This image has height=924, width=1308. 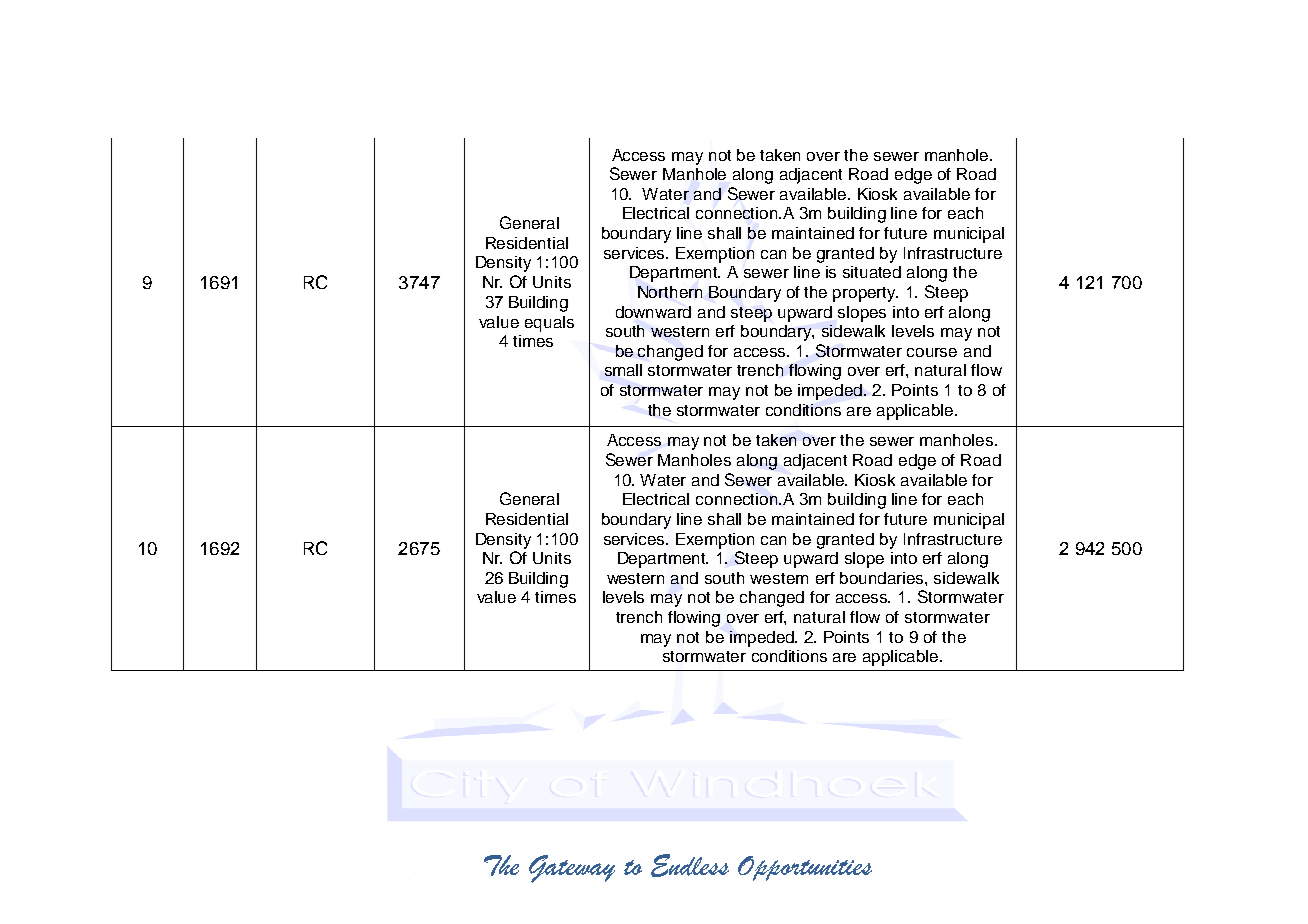 I want to click on downward, so click(x=653, y=312).
